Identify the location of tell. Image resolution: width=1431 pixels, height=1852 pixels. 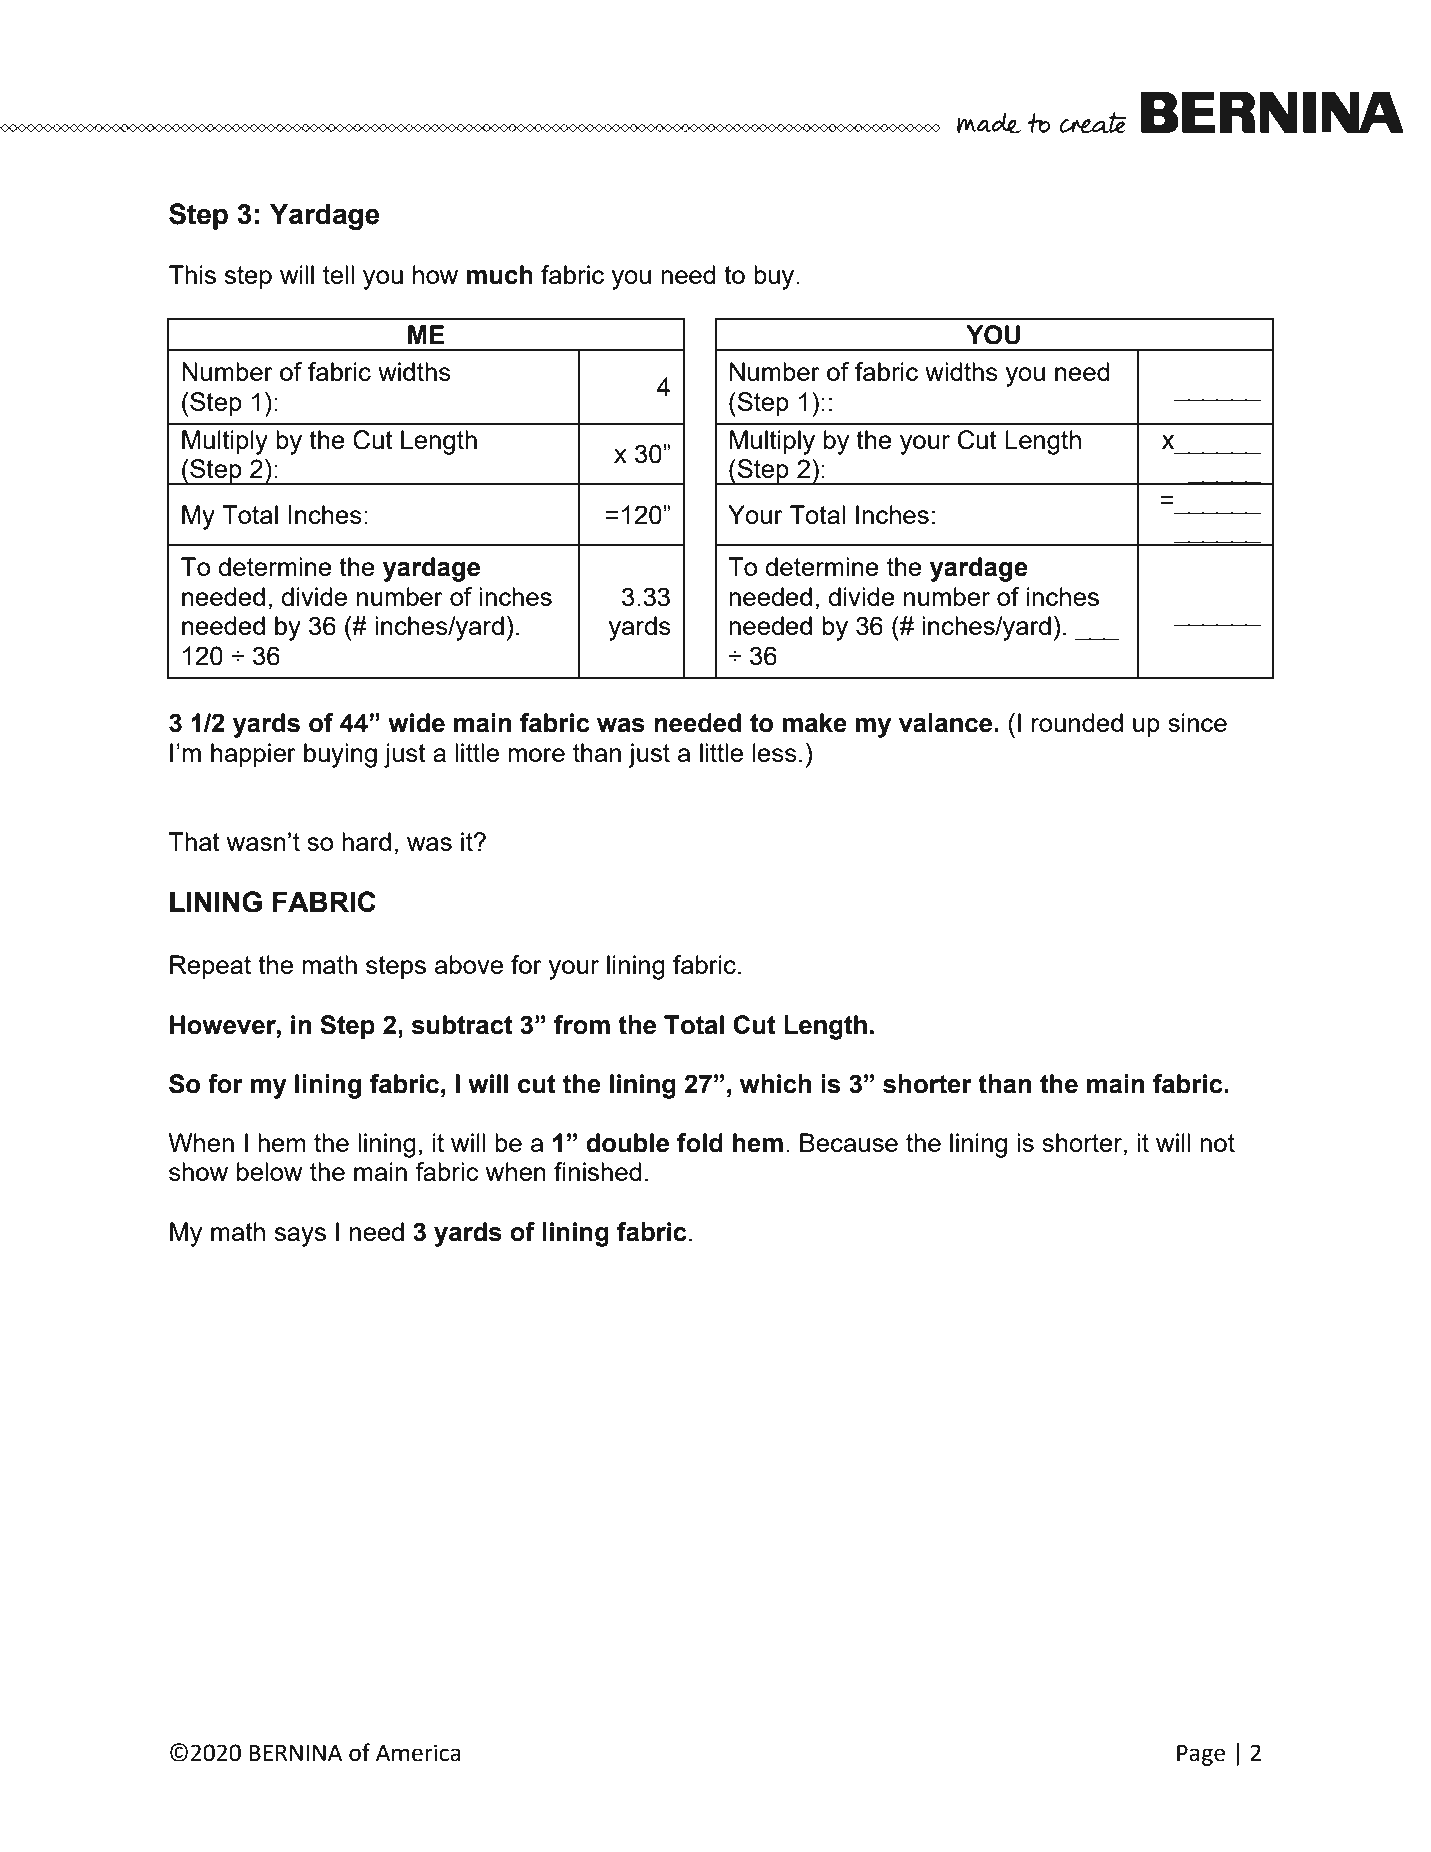
(338, 274).
